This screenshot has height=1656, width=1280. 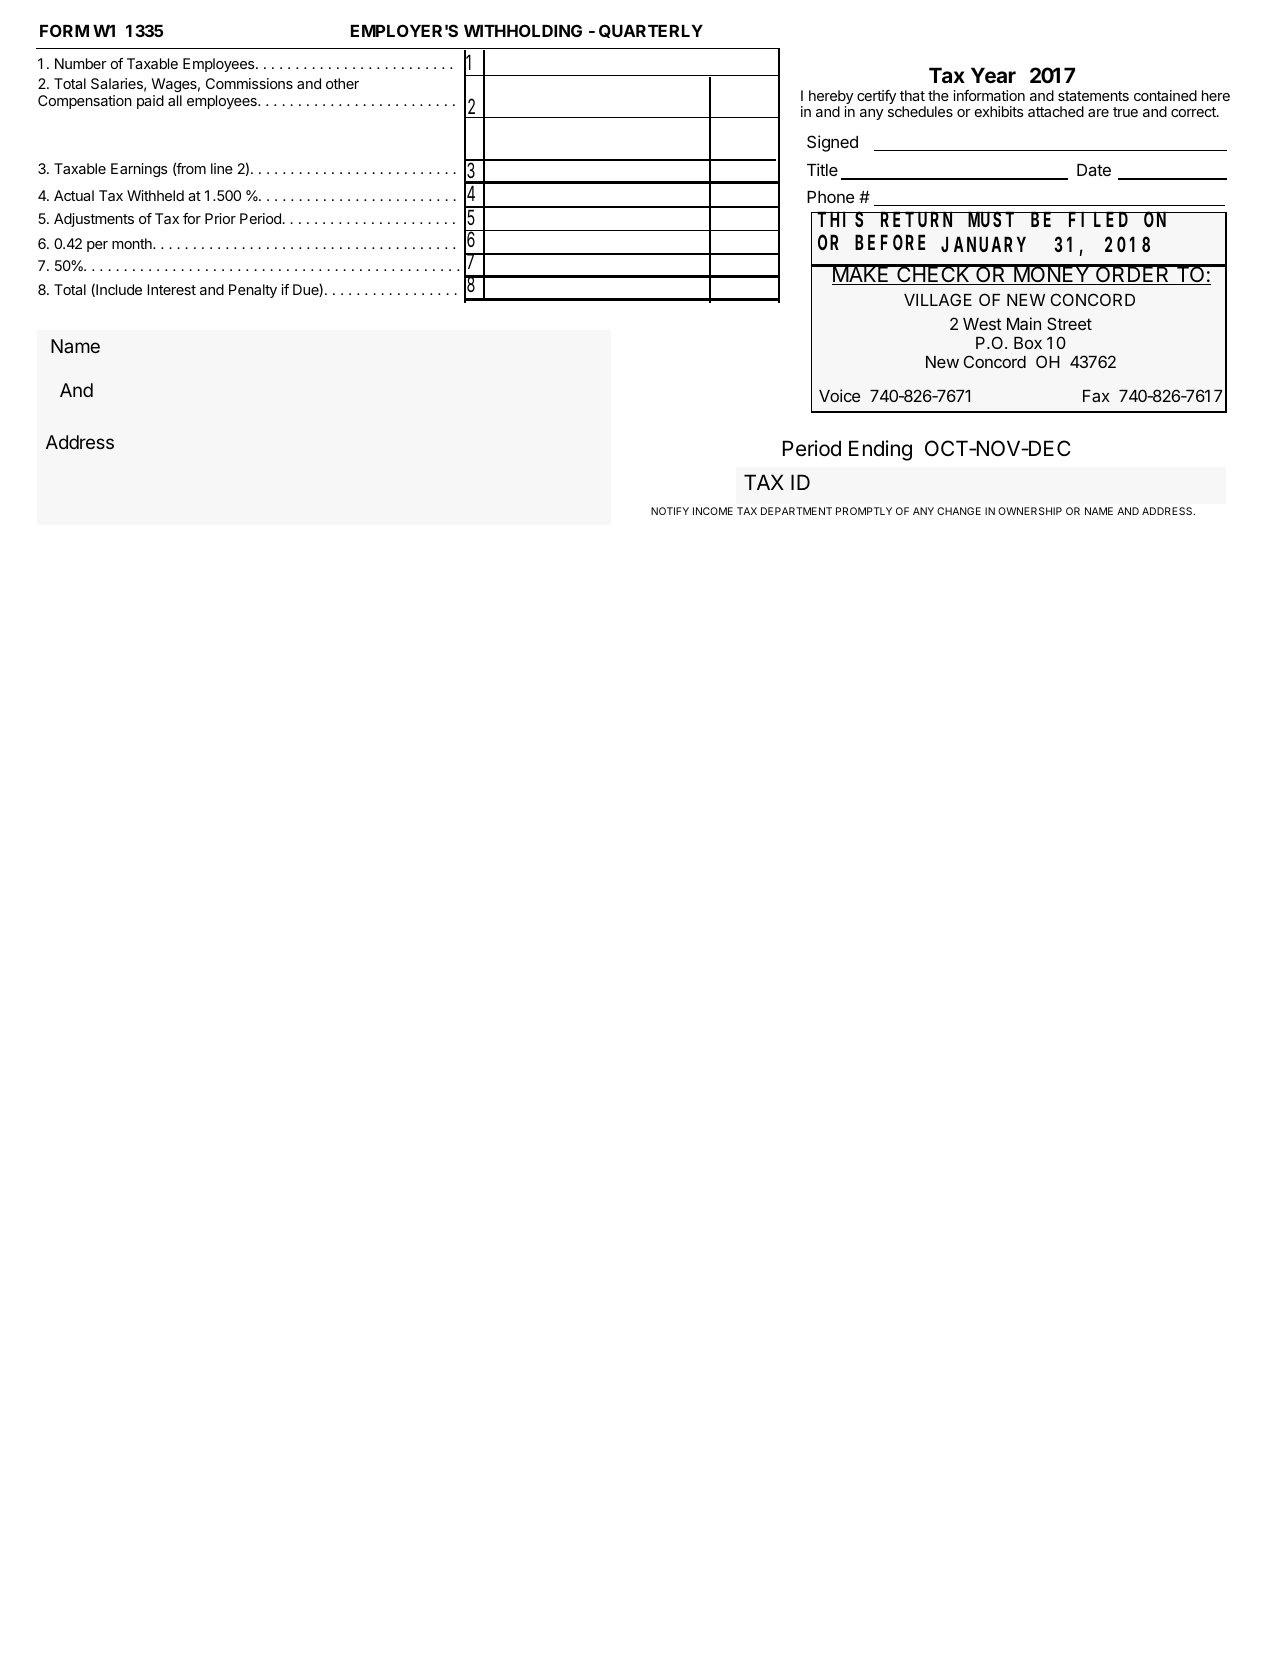 I want to click on Penalty, so click(x=253, y=291).
